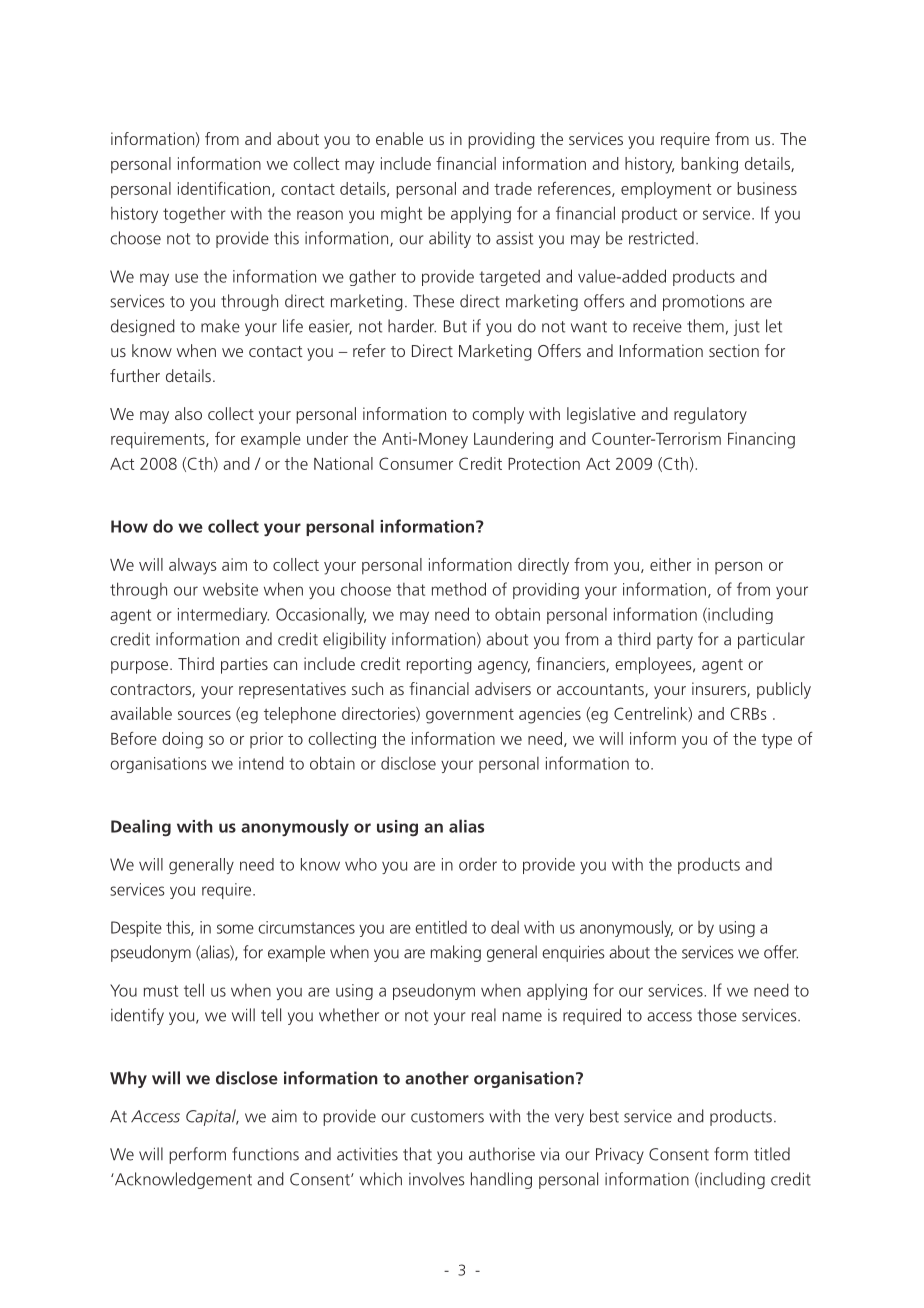 The width and height of the screenshot is (924, 1308). I want to click on customers, so click(447, 1117).
